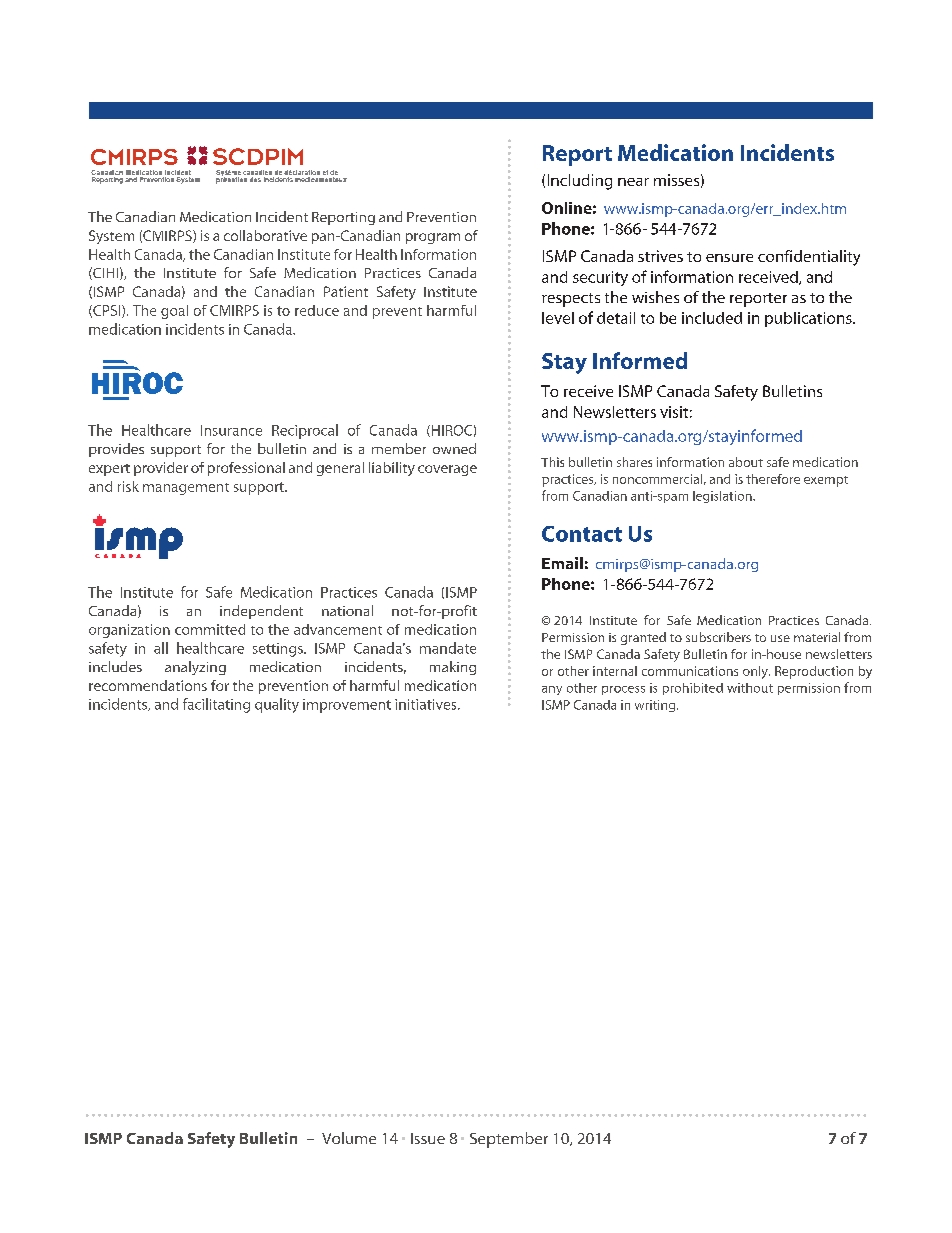 This image has height=1233, width=952. I want to click on program, so click(433, 238).
